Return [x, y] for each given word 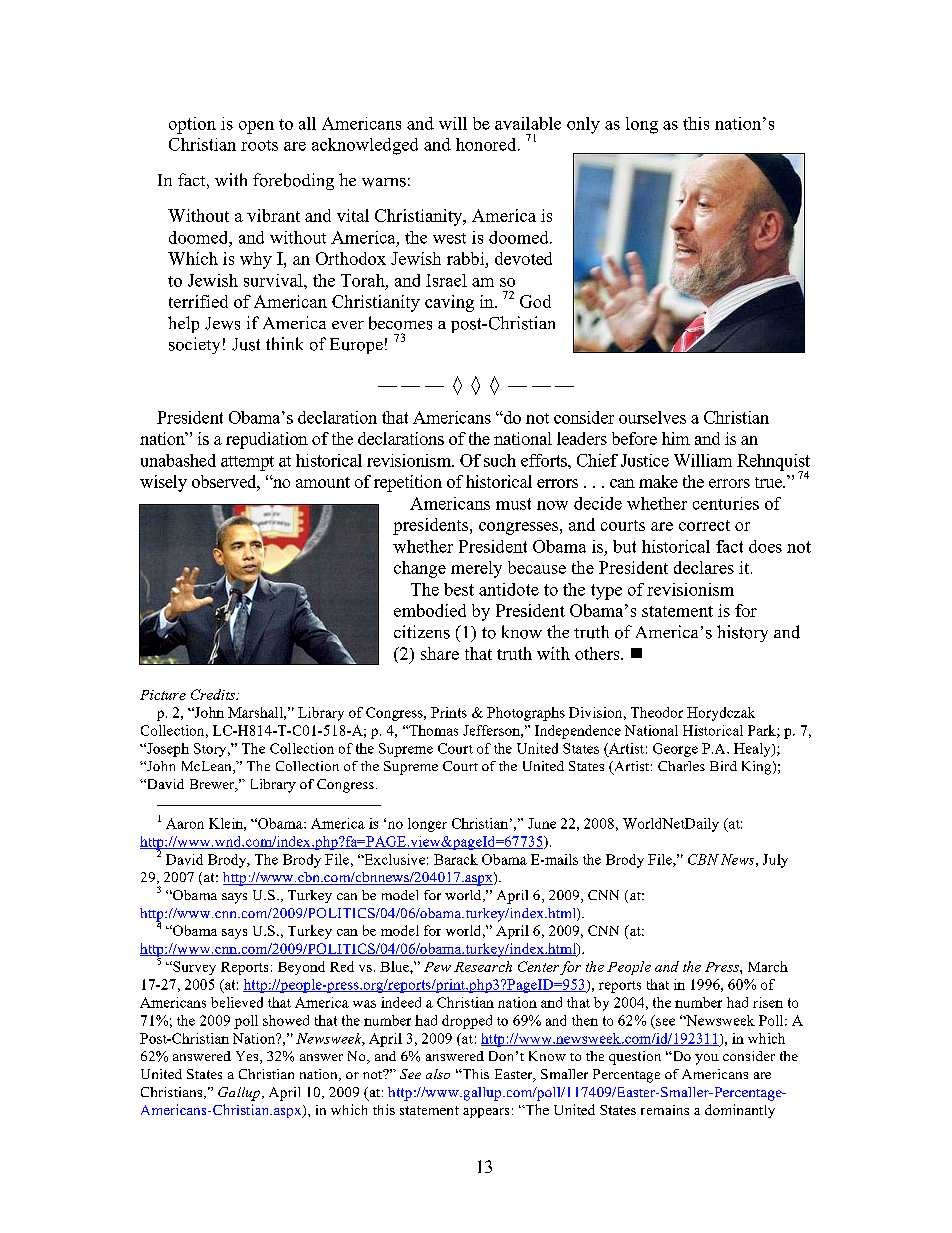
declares [704, 567]
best [459, 589]
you [707, 1059]
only [583, 125]
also [438, 1074]
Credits [214, 694]
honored [487, 144]
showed [286, 1020]
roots [259, 145]
